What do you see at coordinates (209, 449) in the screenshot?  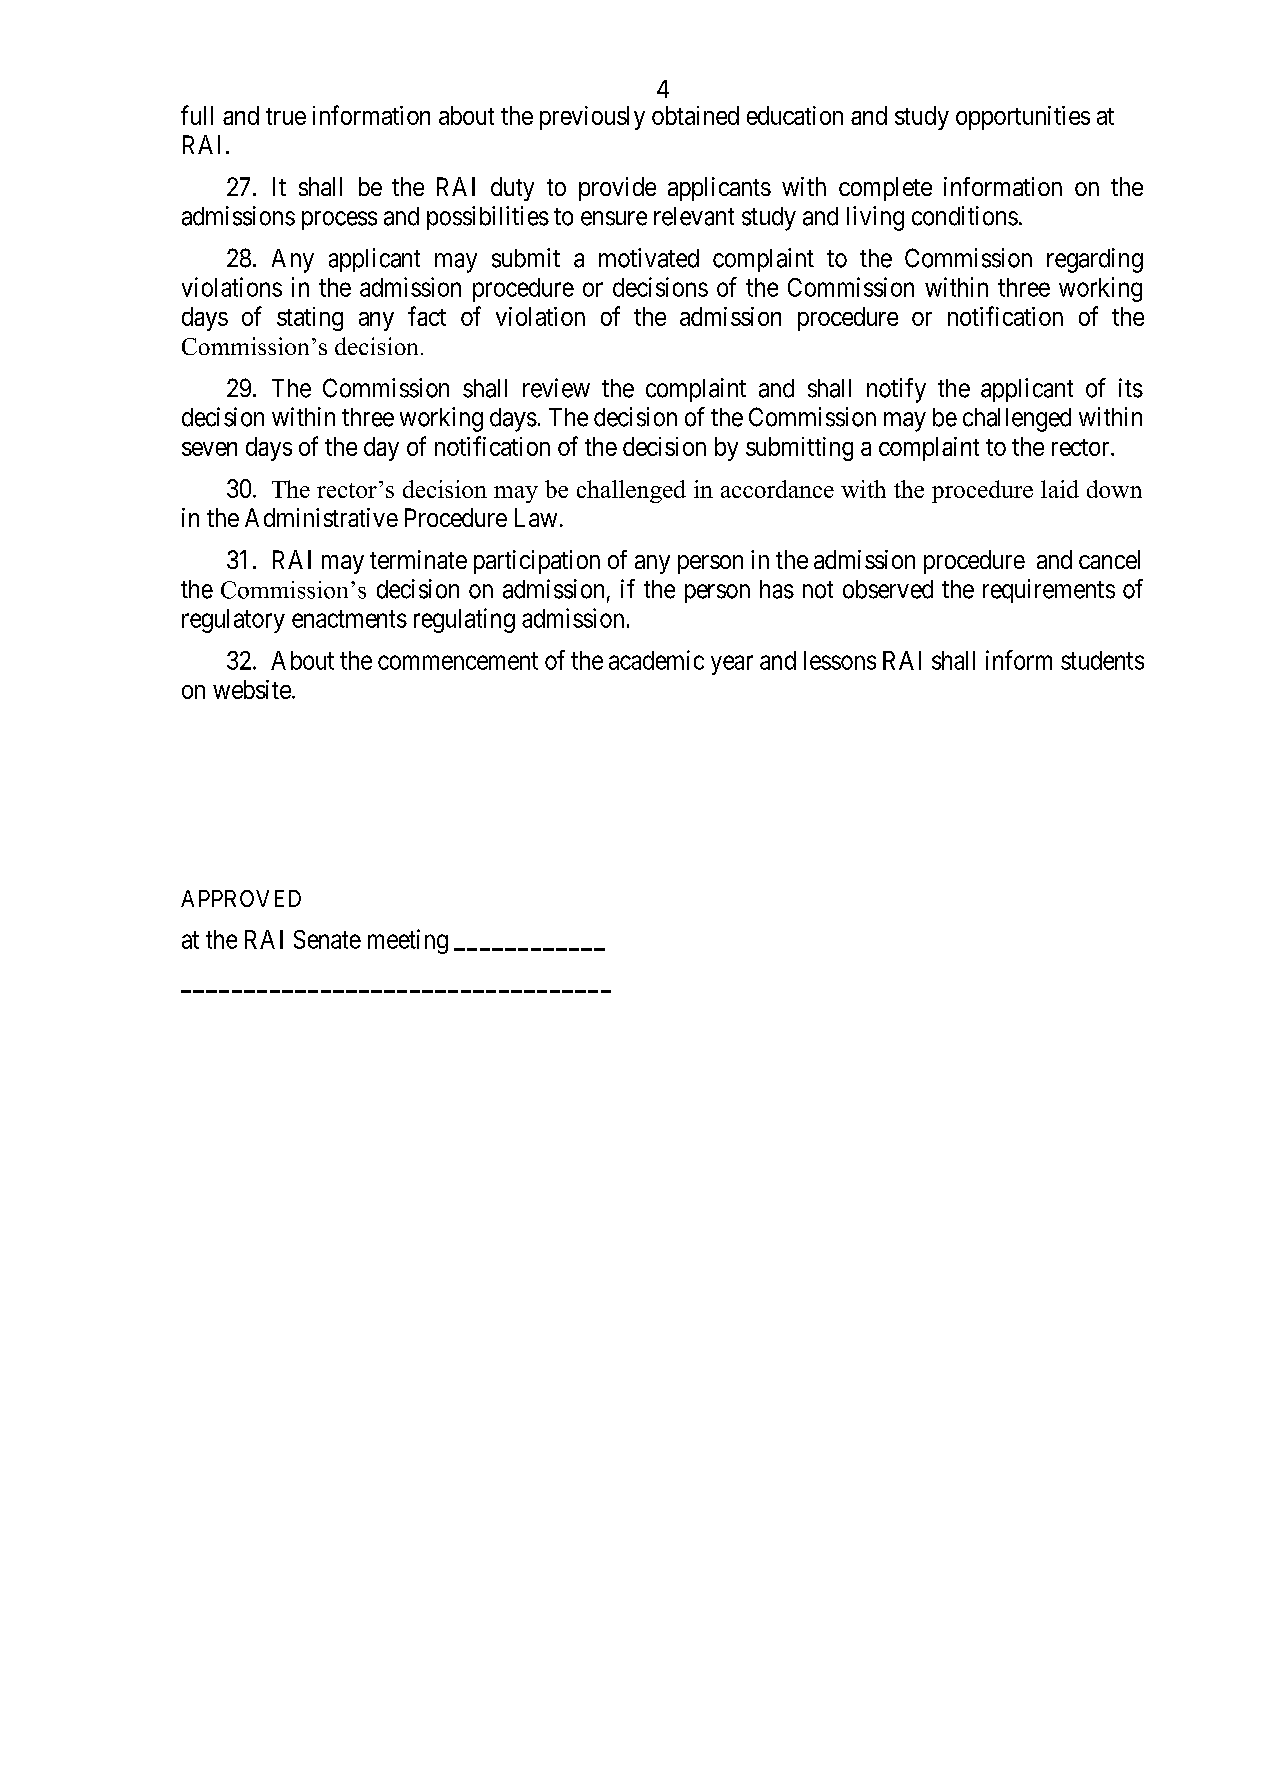 I see `seven` at bounding box center [209, 449].
